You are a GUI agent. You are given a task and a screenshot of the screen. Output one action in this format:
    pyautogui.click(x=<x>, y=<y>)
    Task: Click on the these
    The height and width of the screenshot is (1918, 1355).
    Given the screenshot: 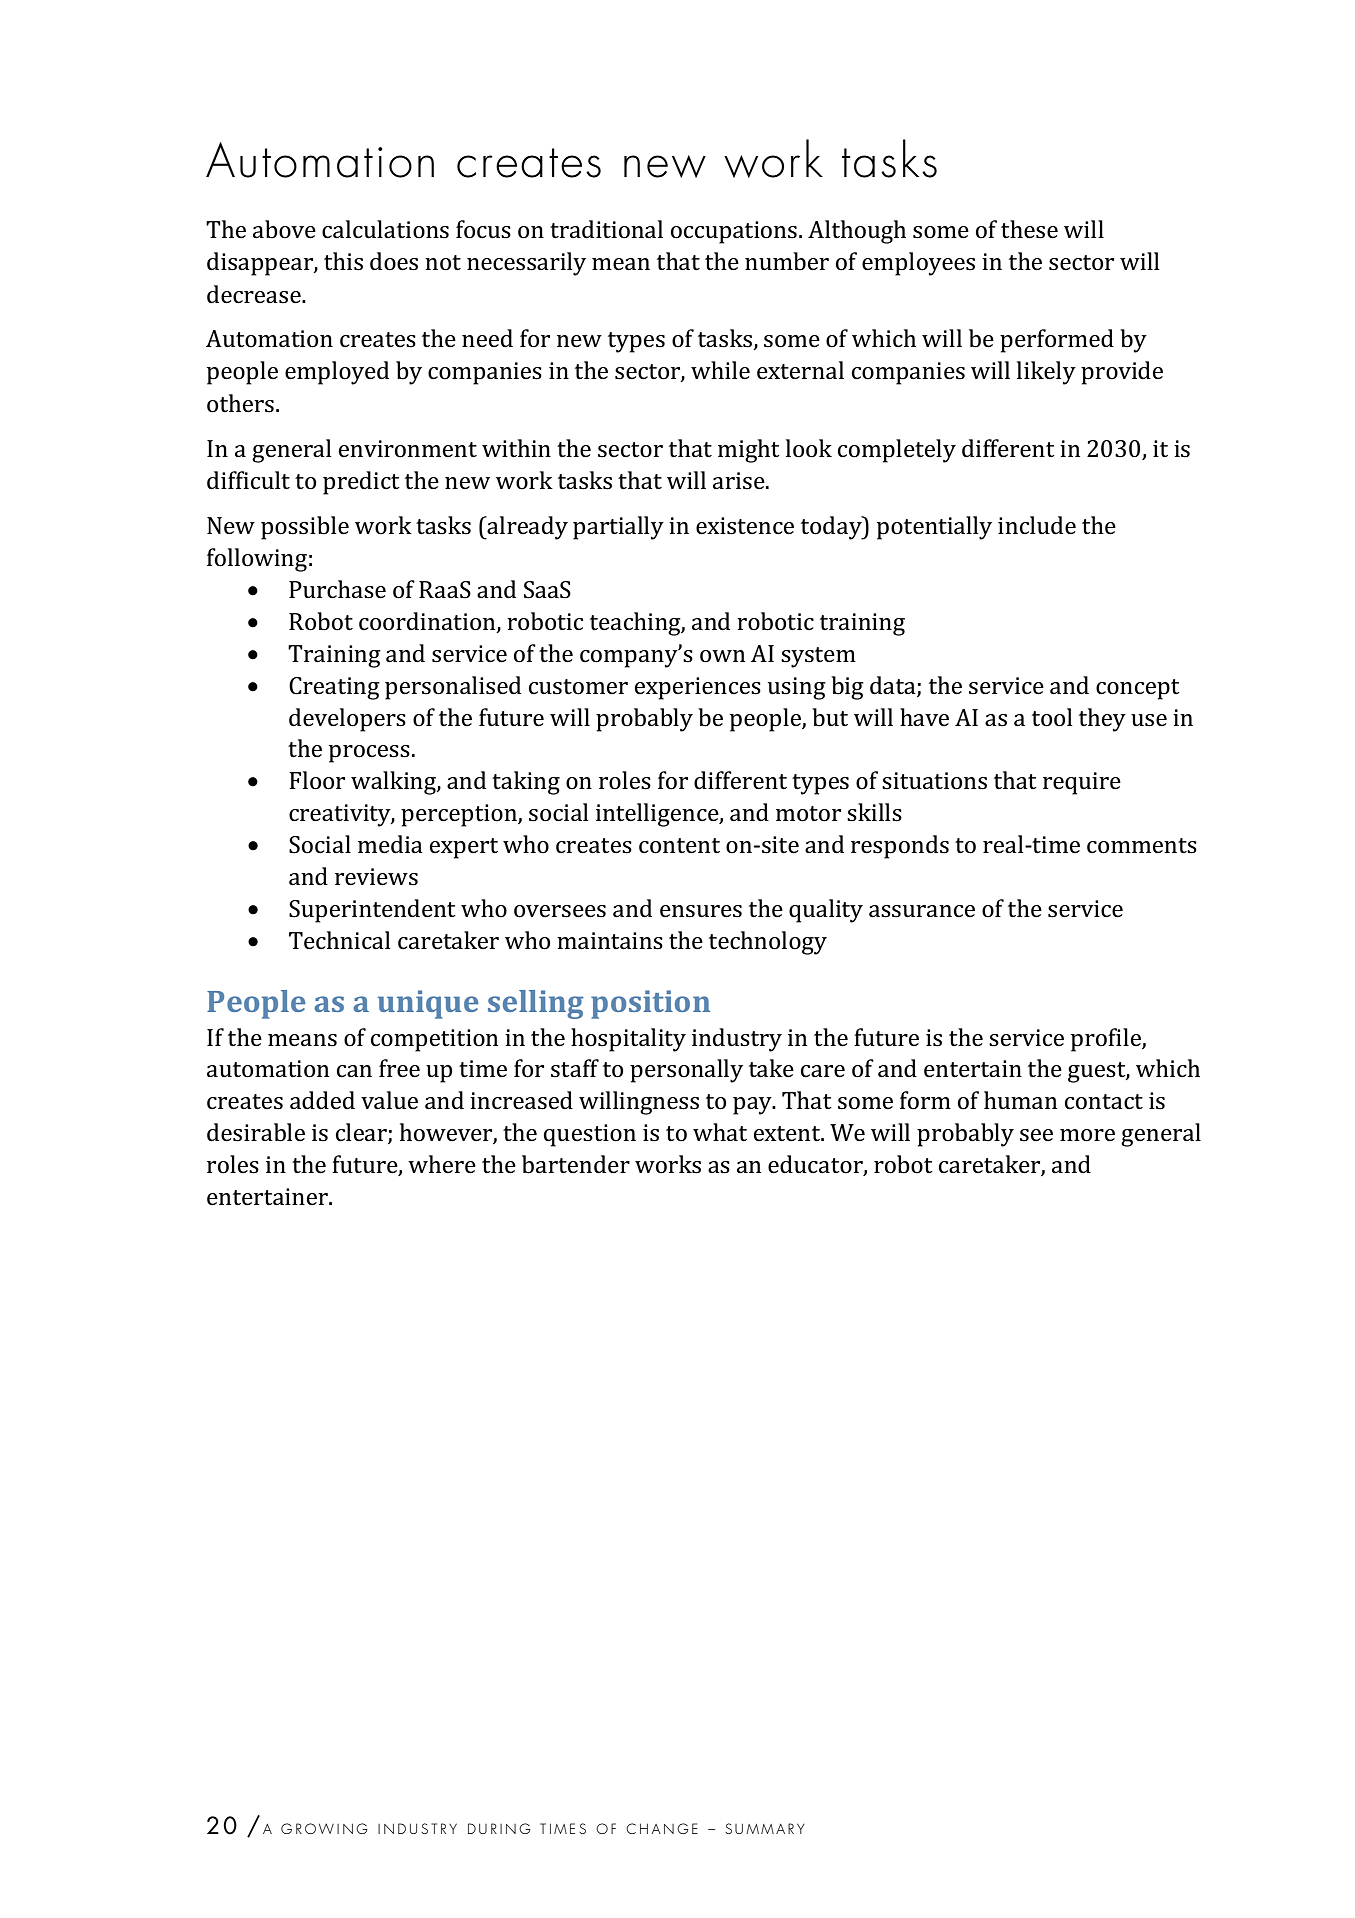 What is the action you would take?
    pyautogui.click(x=1029, y=229)
